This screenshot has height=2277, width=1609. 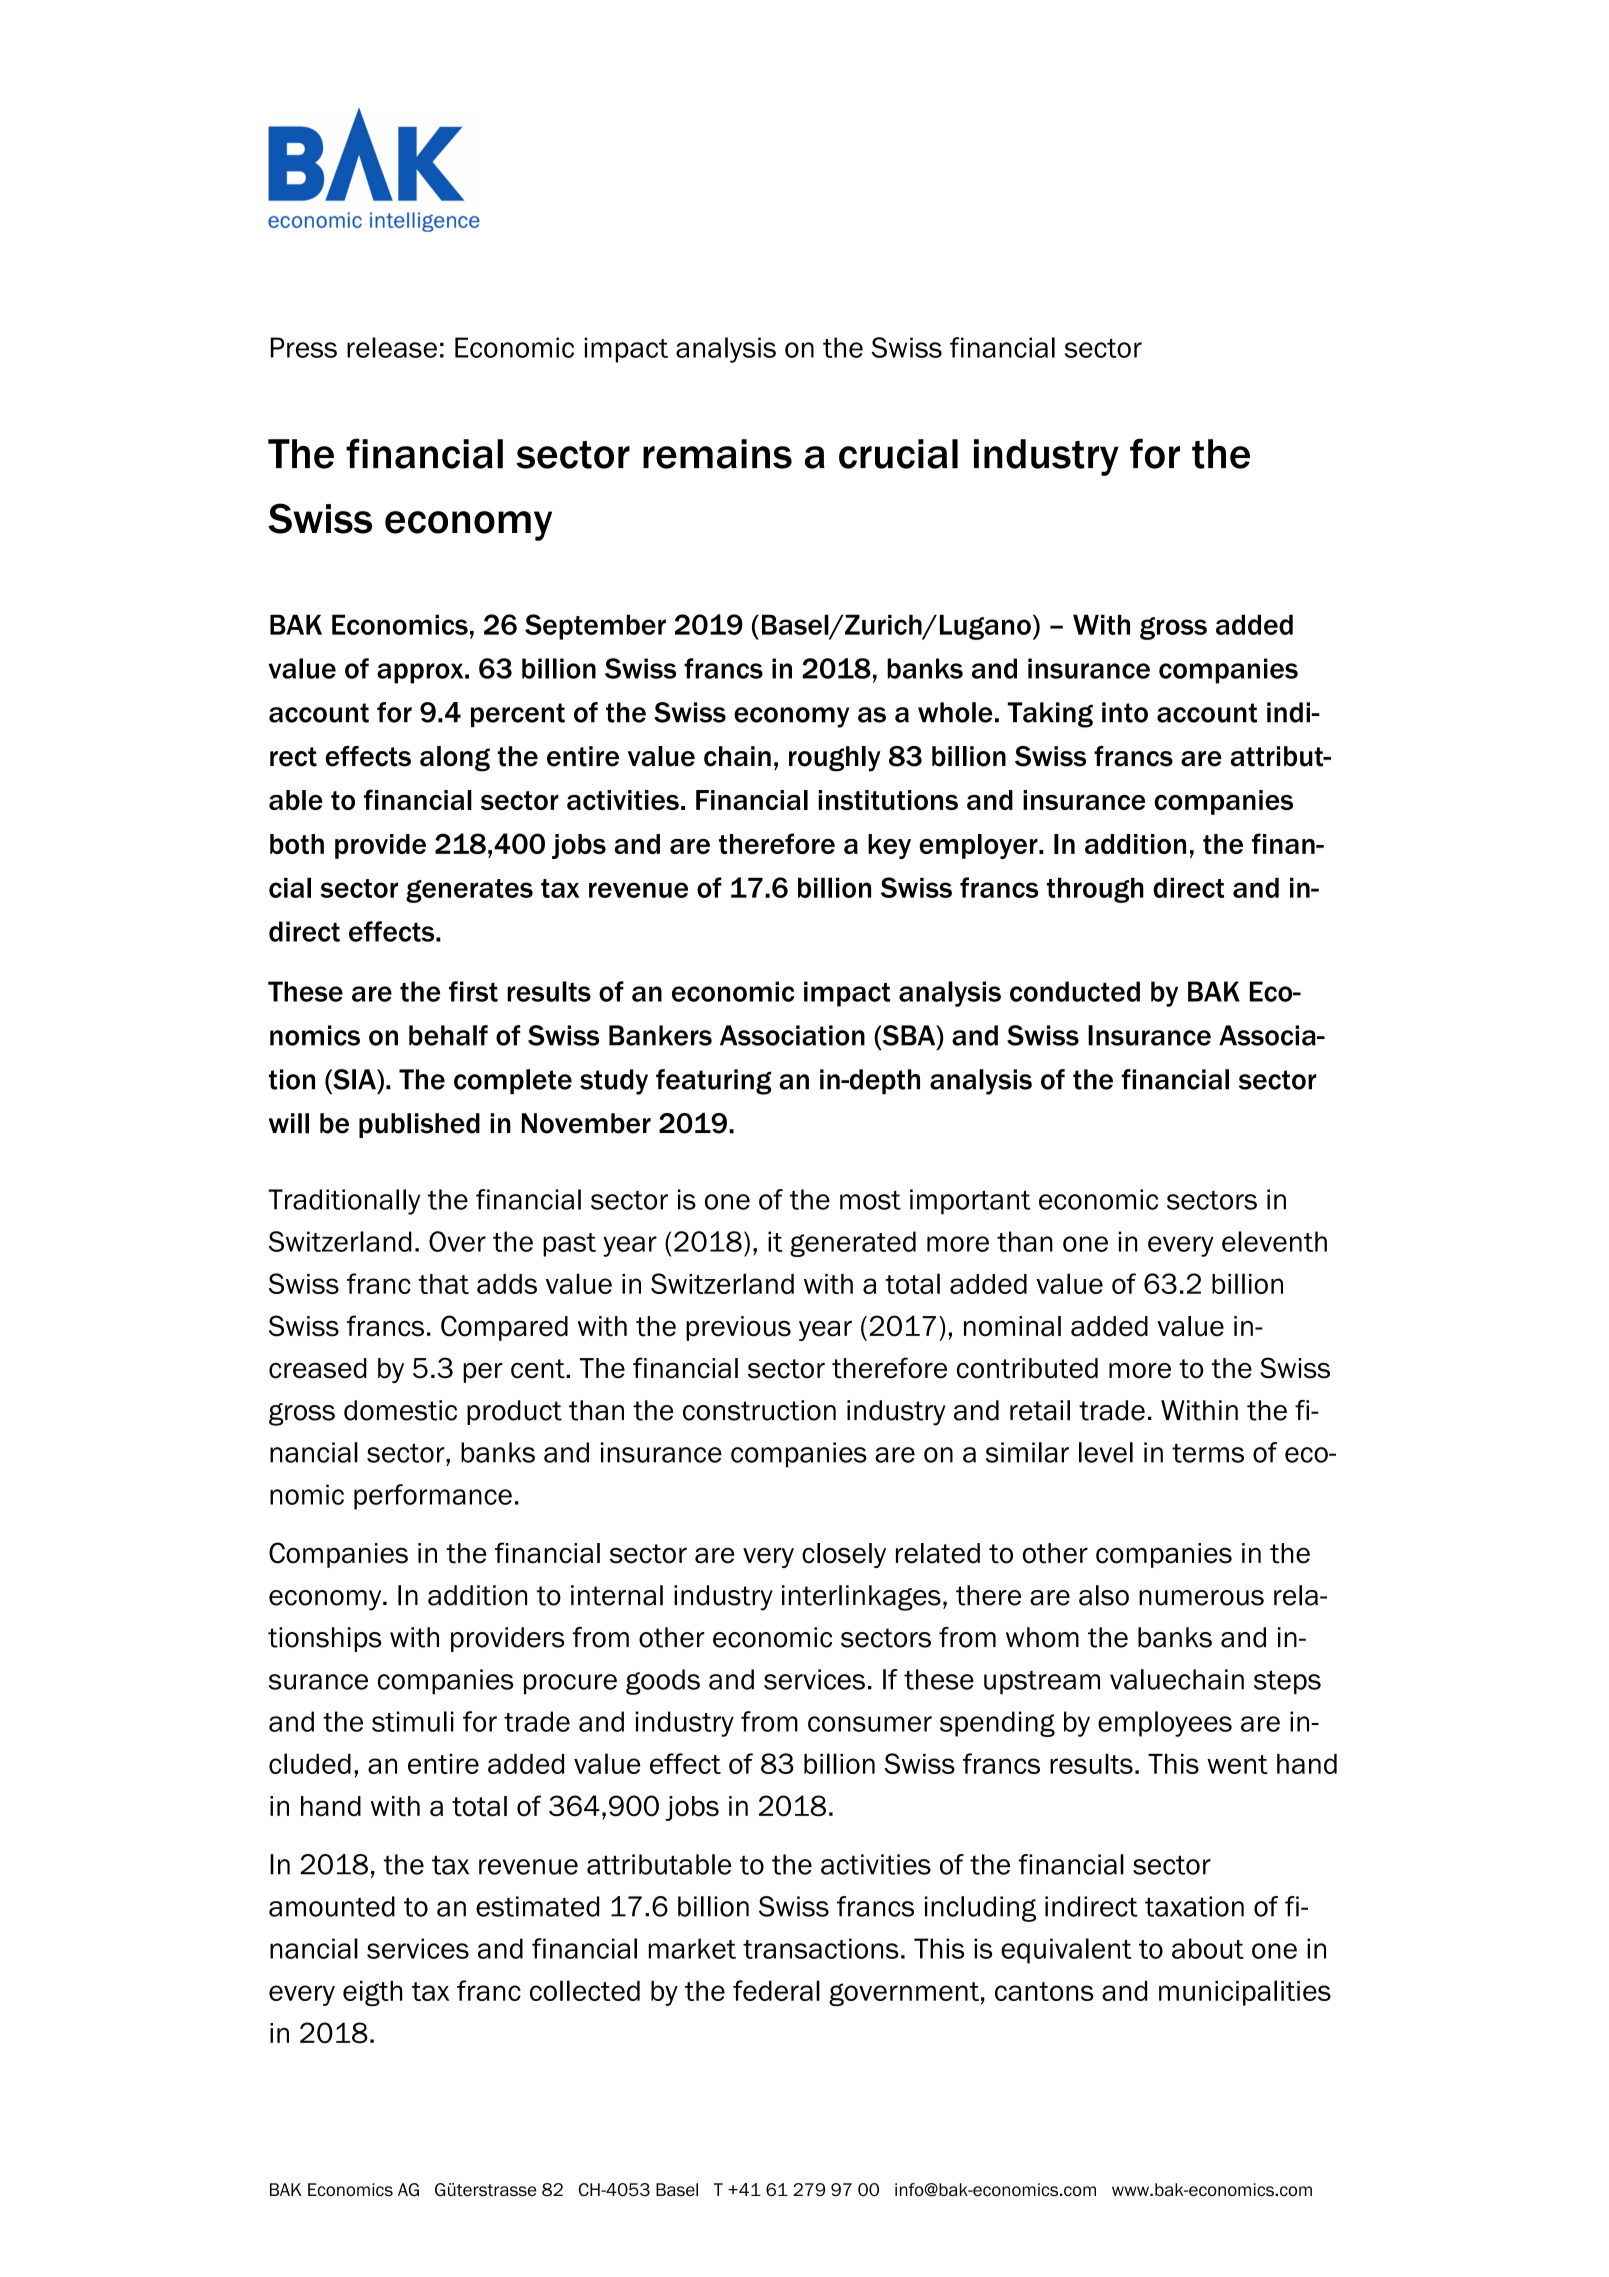 I want to click on into, so click(x=1125, y=712).
